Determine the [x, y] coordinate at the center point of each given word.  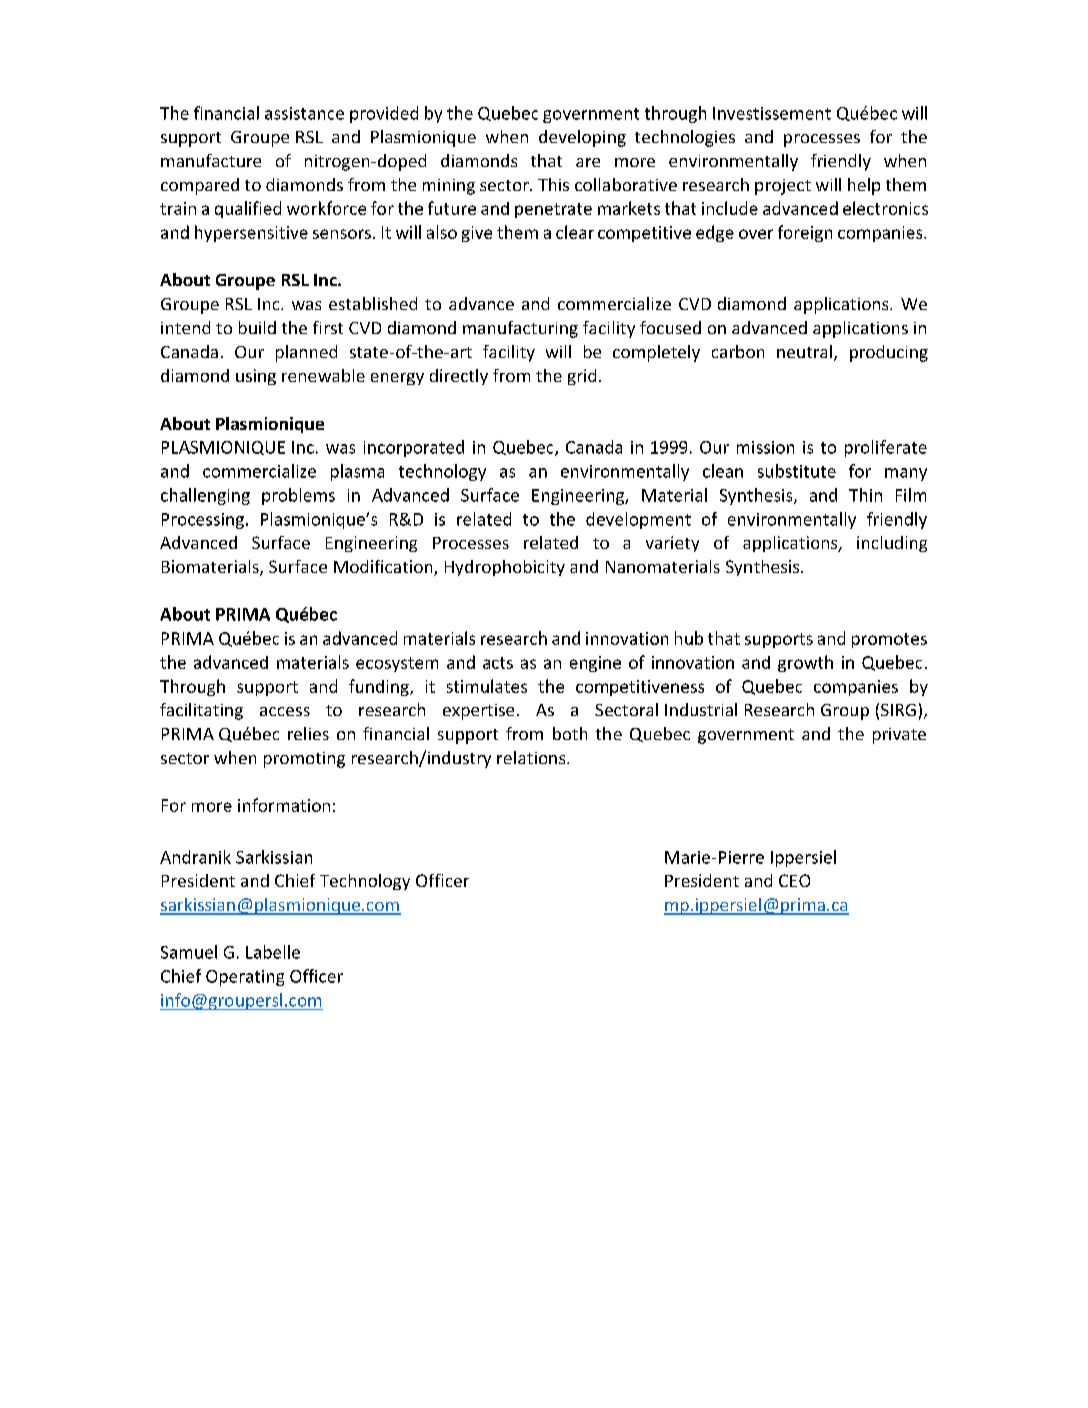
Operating [245, 978]
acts [498, 663]
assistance [304, 113]
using [256, 377]
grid [582, 377]
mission [765, 447]
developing [582, 138]
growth [805, 663]
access [285, 711]
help [864, 186]
